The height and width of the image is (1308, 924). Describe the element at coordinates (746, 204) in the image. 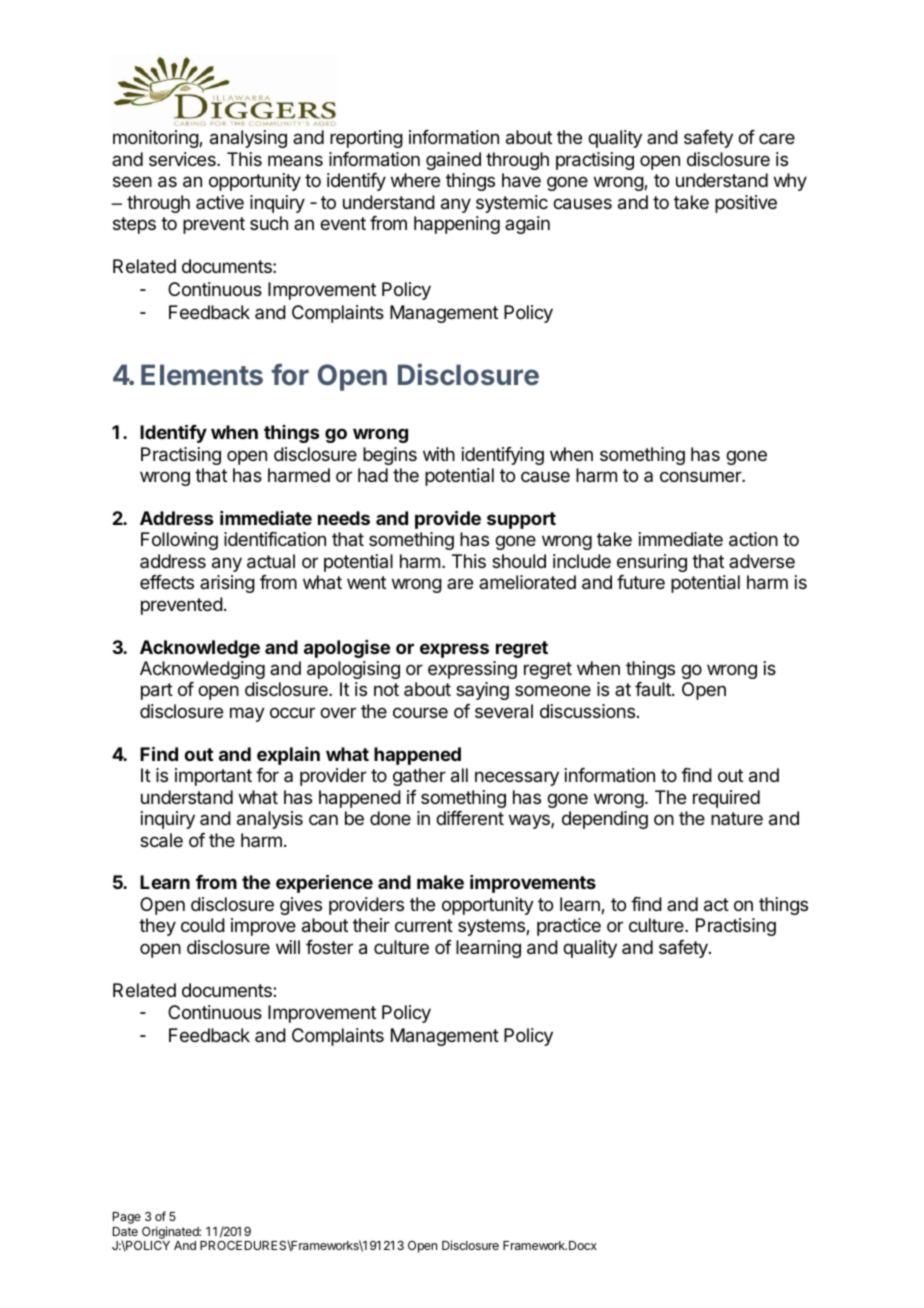

I see `positive` at that location.
